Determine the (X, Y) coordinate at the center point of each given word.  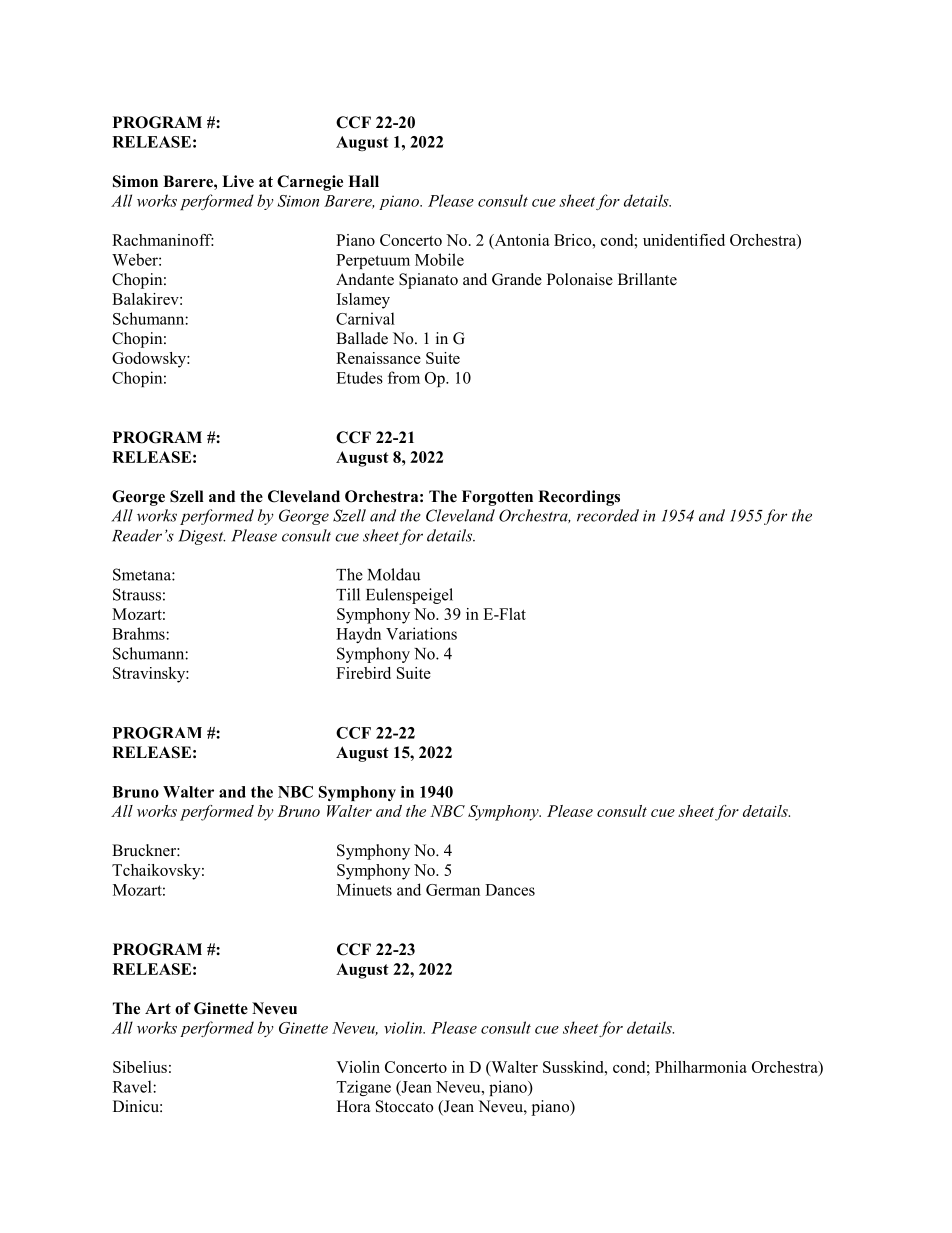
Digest (201, 537)
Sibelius (140, 1067)
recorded (608, 515)
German (453, 890)
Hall (363, 181)
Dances (510, 890)
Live (238, 181)
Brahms (139, 633)
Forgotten (497, 498)
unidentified (684, 240)
